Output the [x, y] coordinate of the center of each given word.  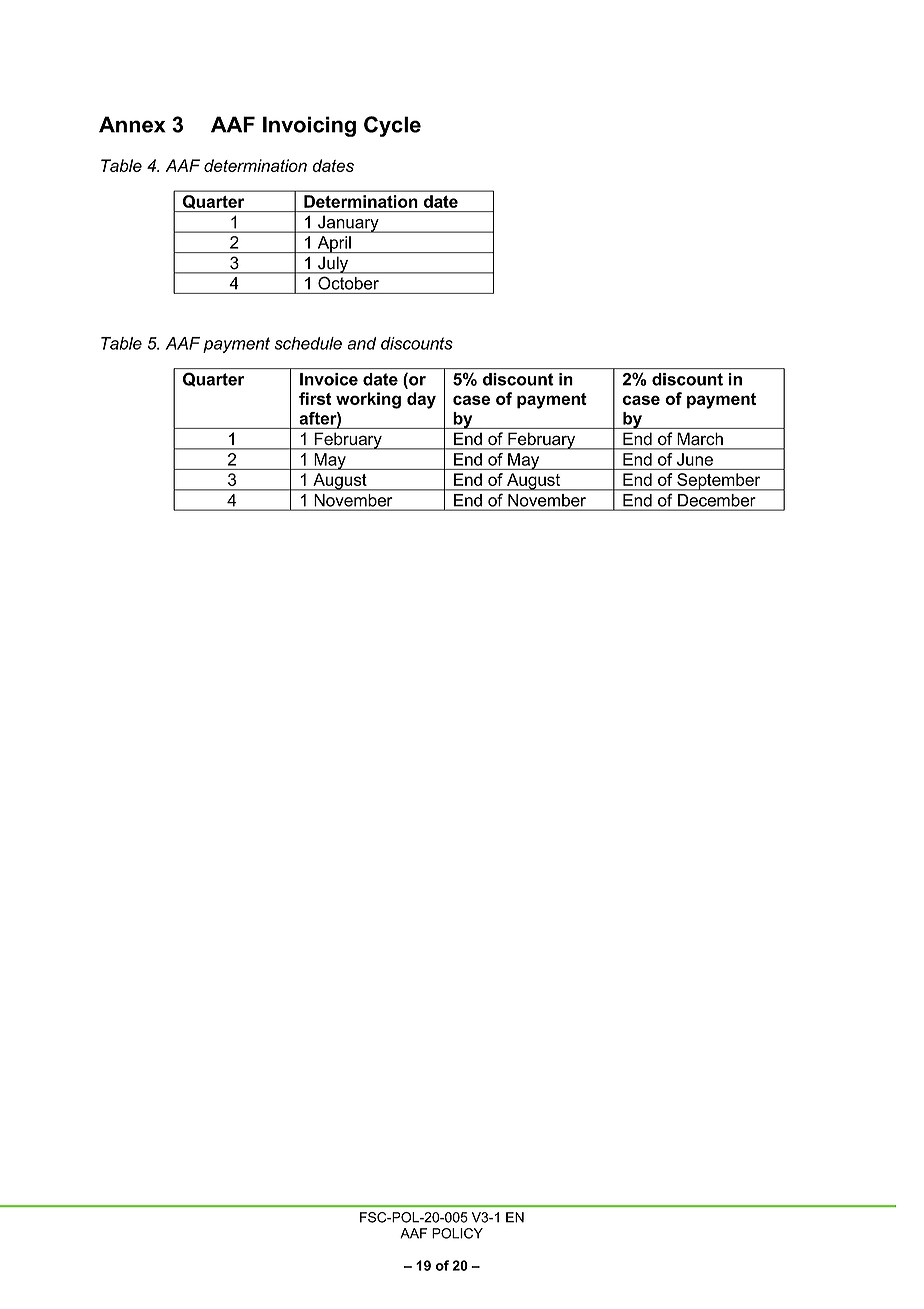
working [368, 400]
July [333, 265]
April [334, 244]
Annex [132, 124]
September [719, 482]
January [348, 224]
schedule [308, 343]
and [361, 343]
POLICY [457, 1233]
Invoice [329, 379]
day [421, 400]
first [315, 398]
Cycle [392, 126]
